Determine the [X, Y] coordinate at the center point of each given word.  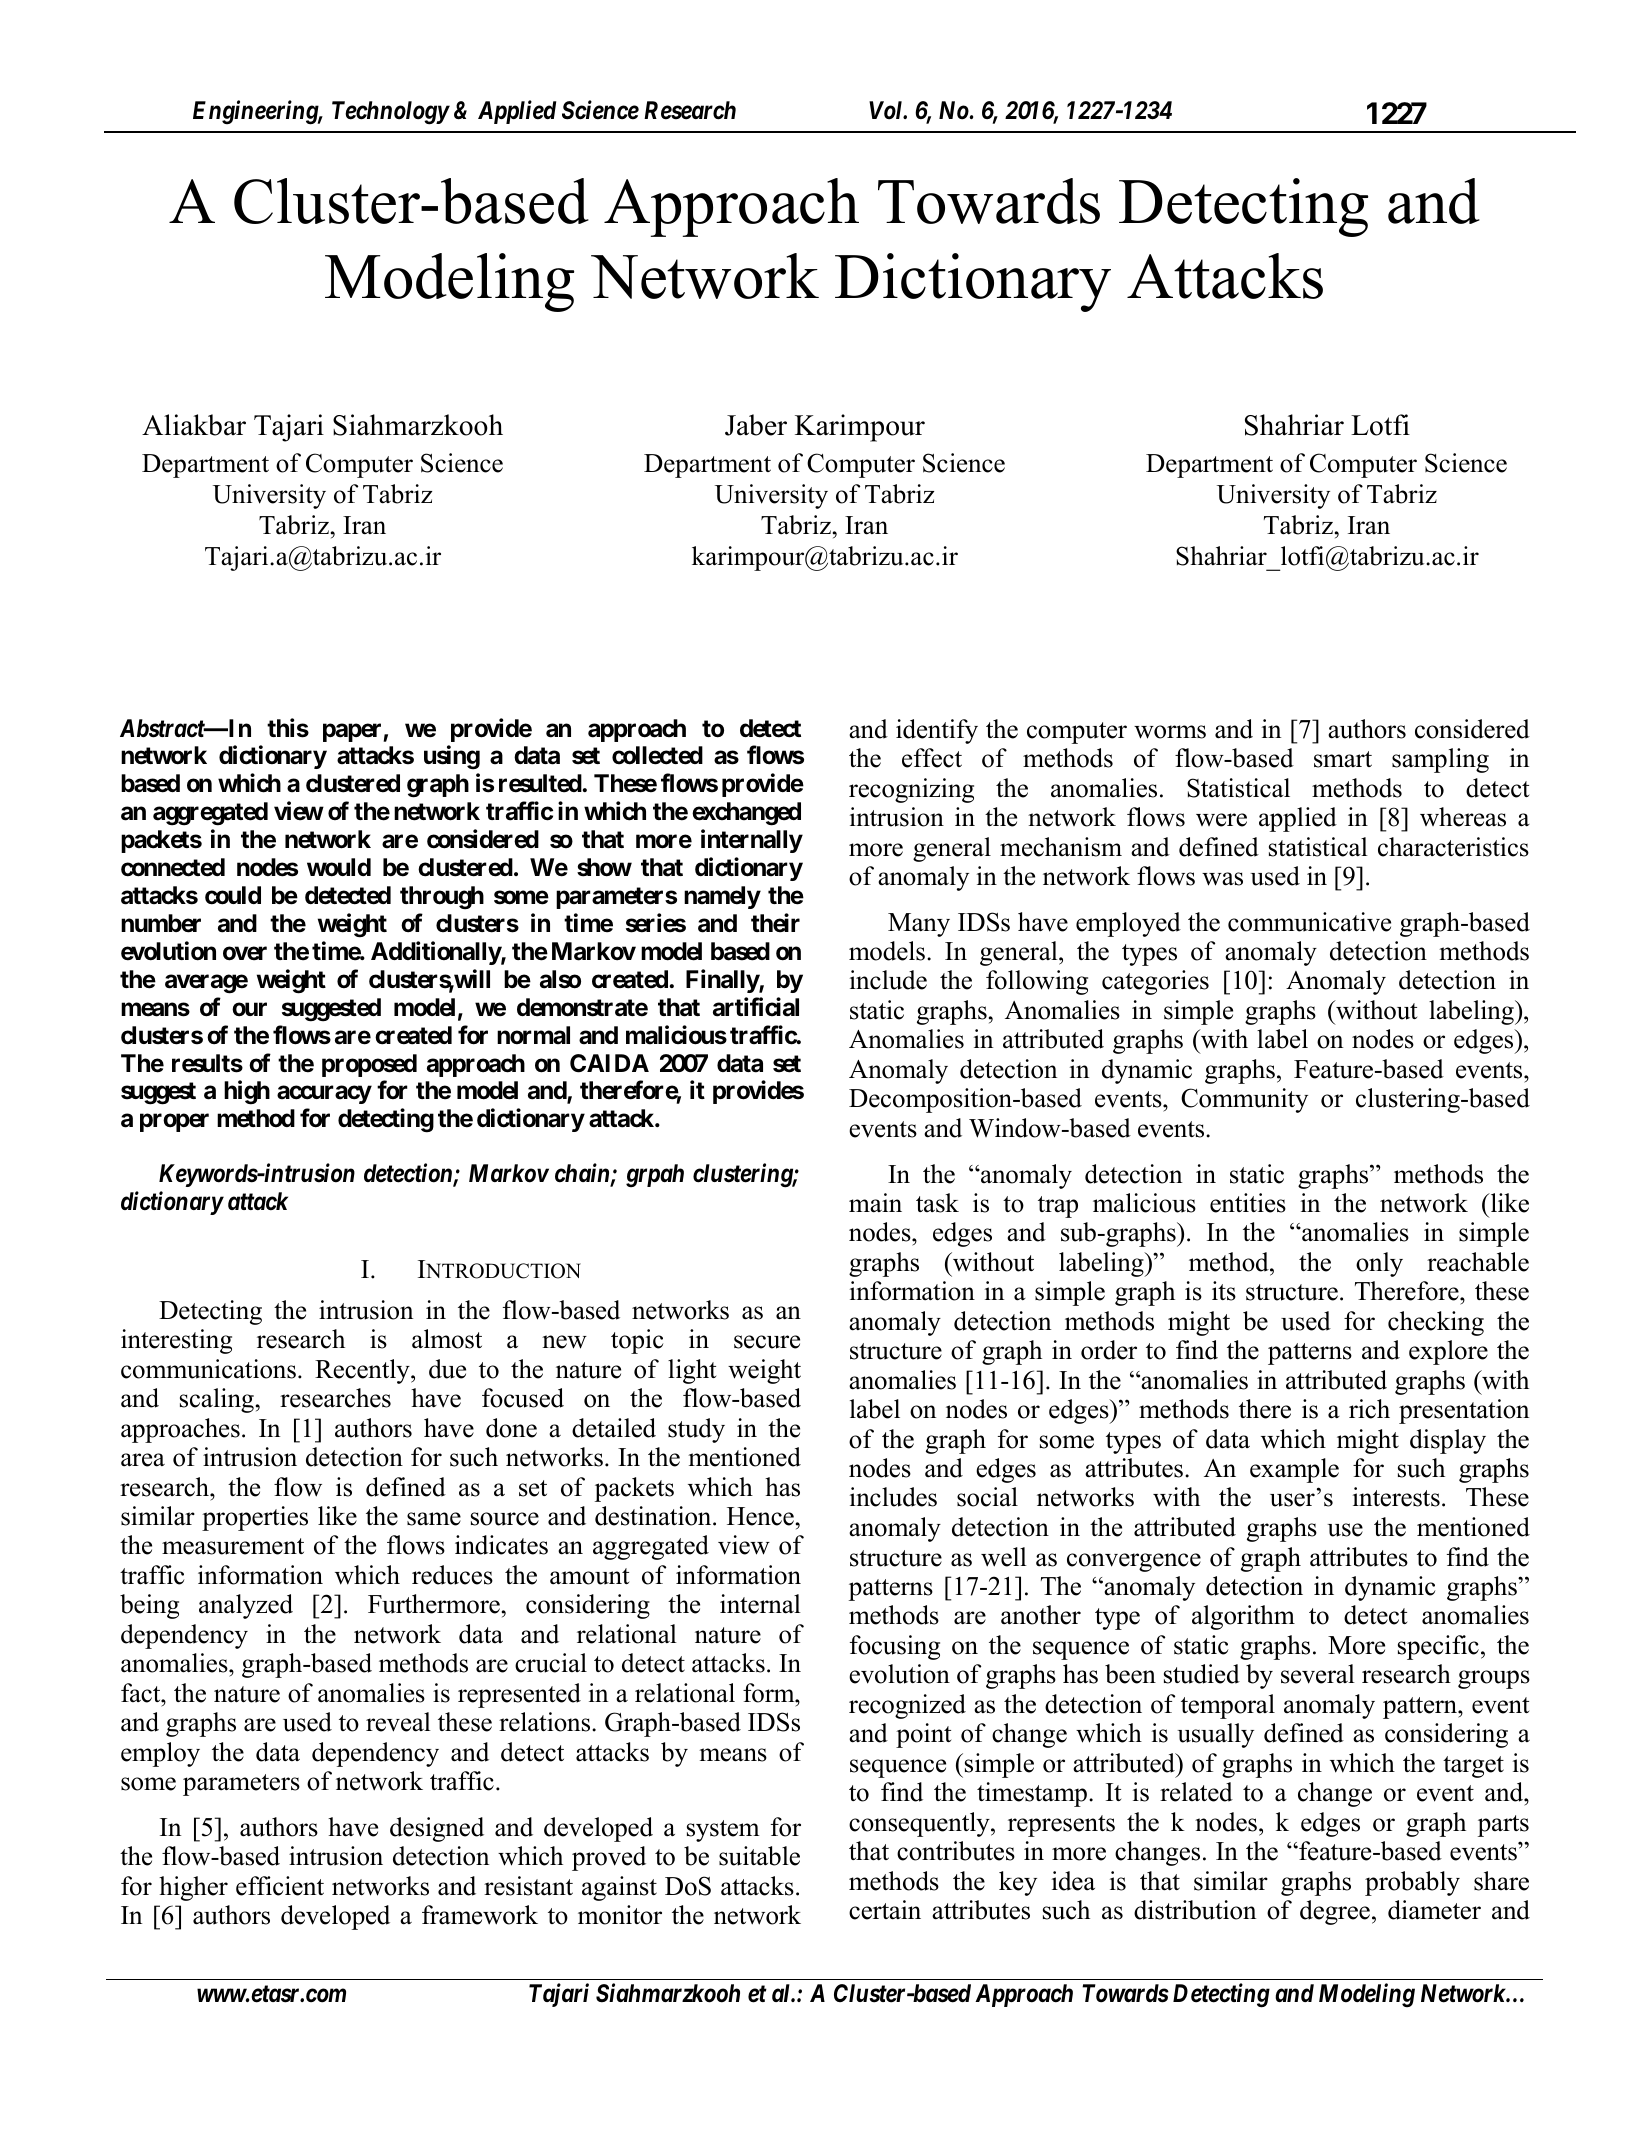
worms [1170, 732]
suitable [759, 1856]
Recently [363, 1371]
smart [1343, 759]
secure [767, 1342]
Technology [390, 113]
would [339, 867]
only [1379, 1264]
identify [937, 731]
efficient [280, 1886]
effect [932, 758]
